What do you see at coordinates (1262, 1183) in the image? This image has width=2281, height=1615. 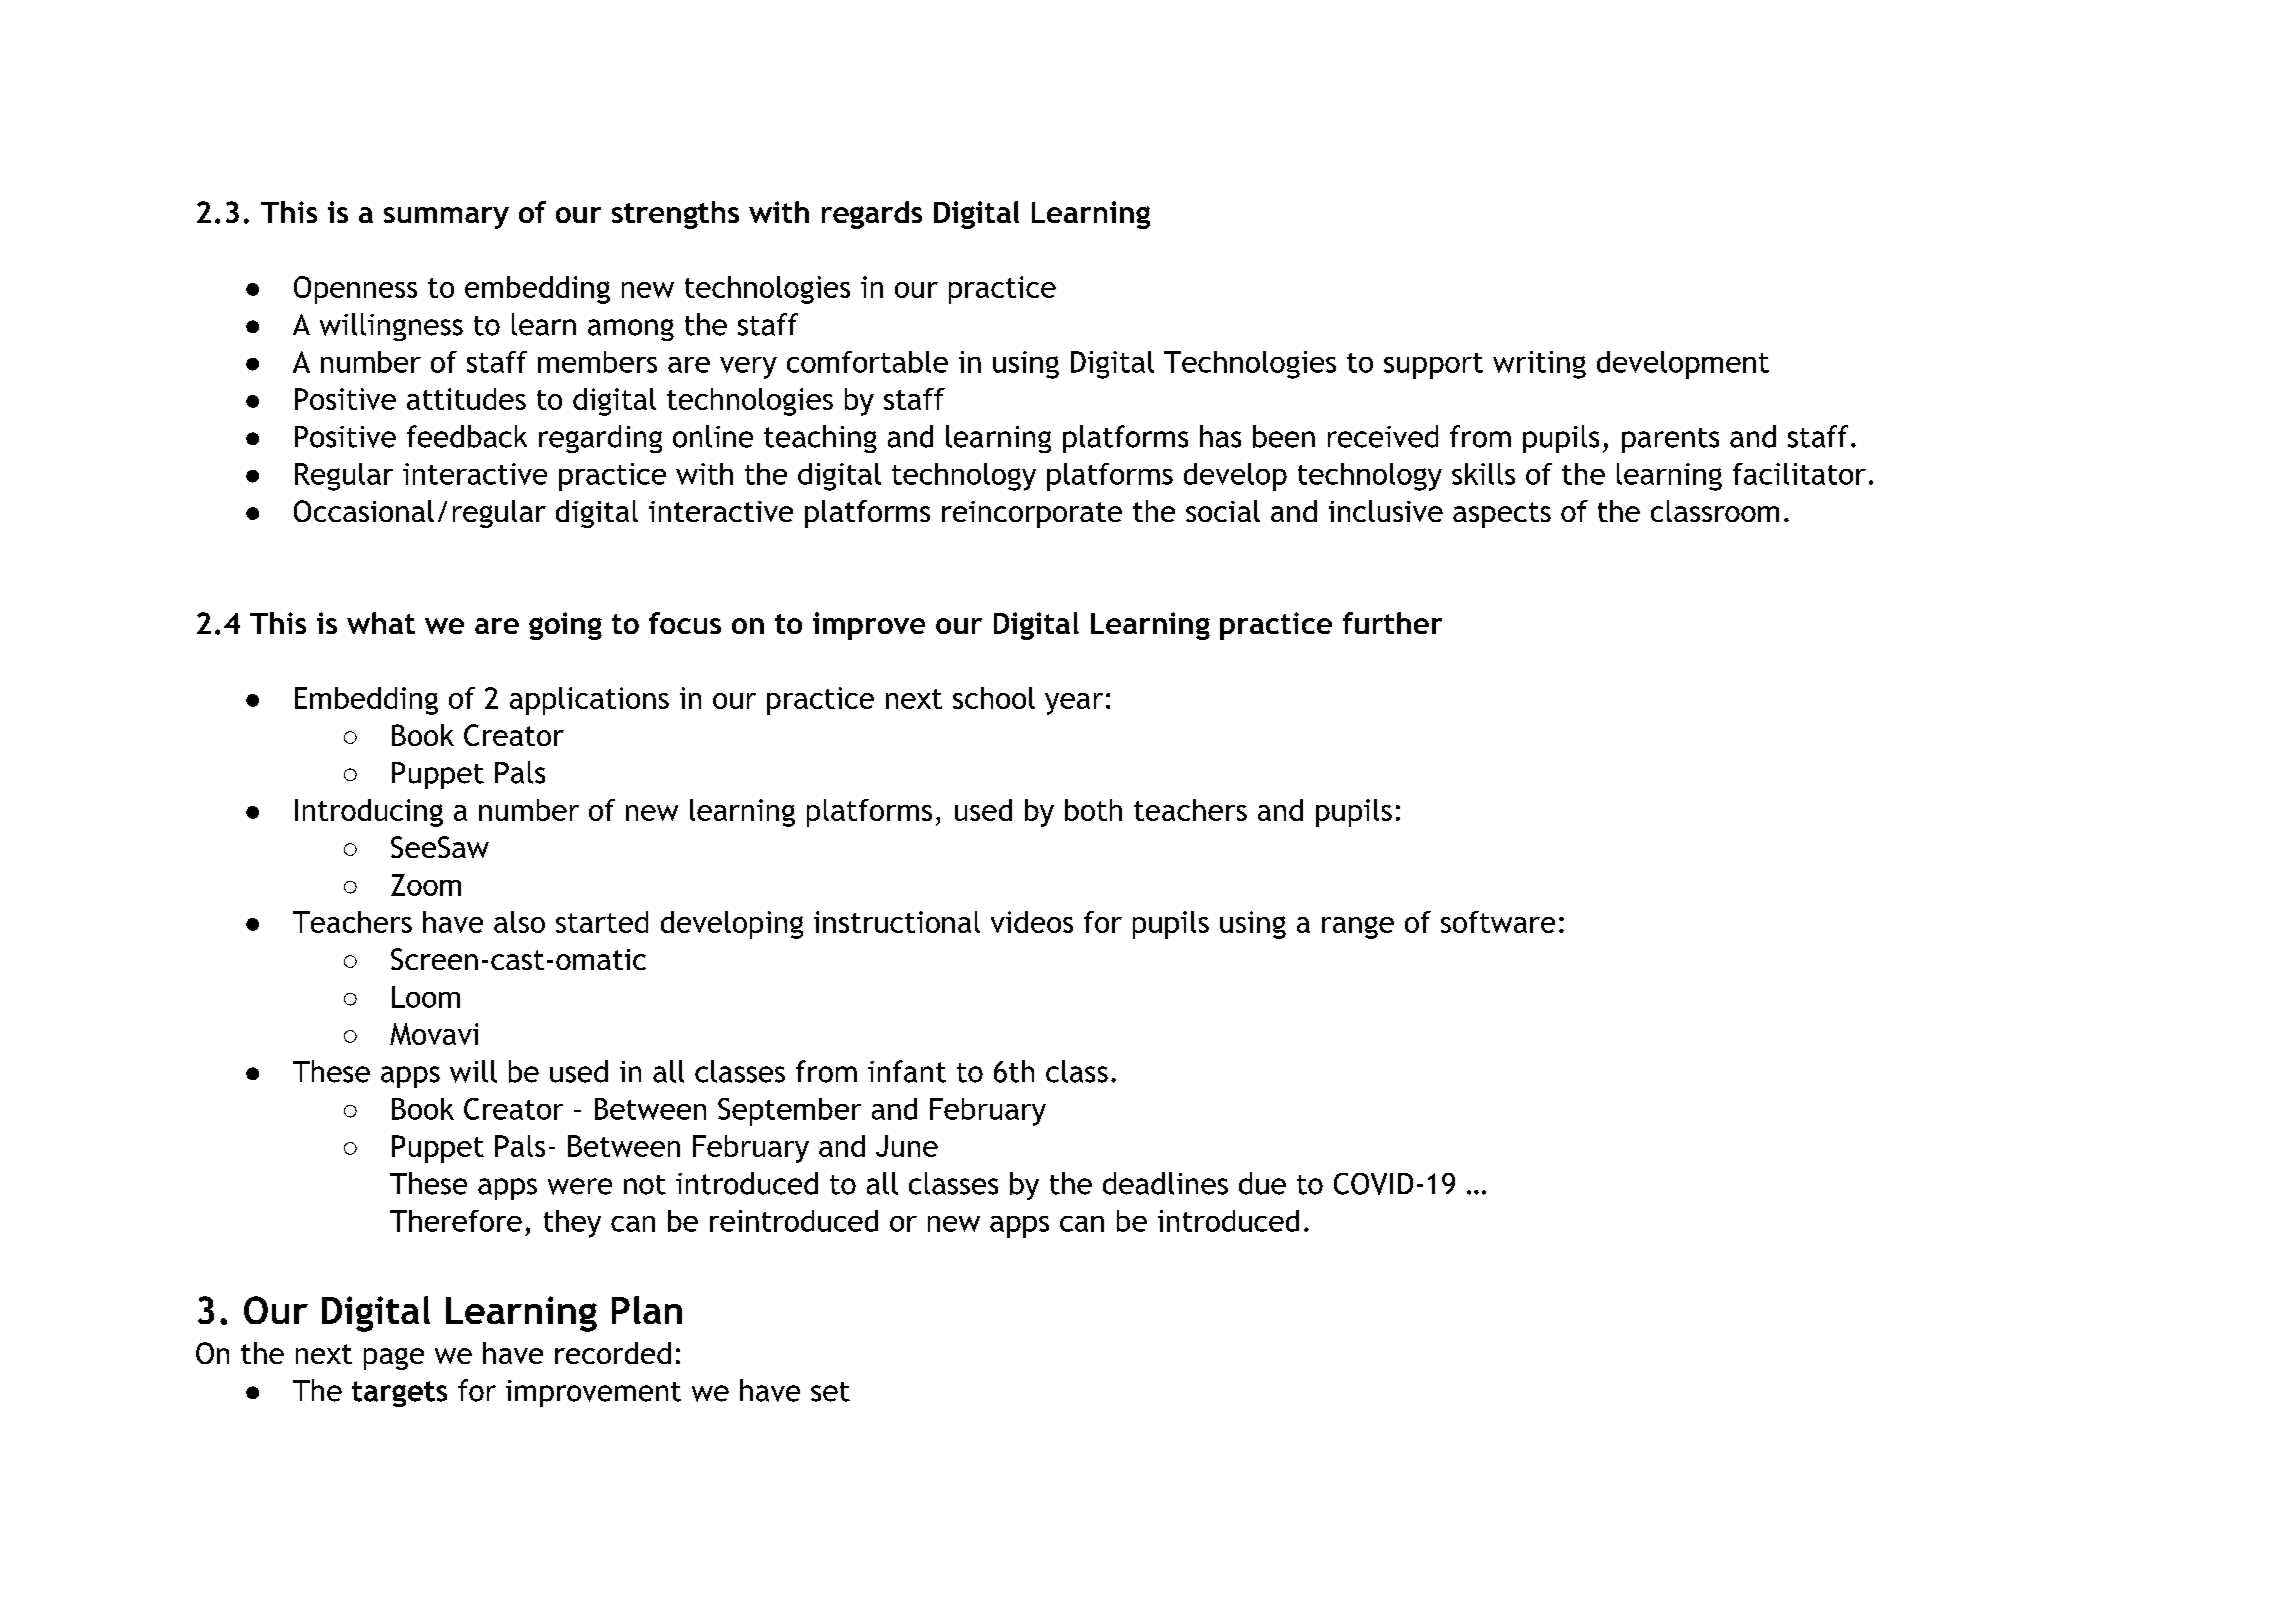 I see `due` at bounding box center [1262, 1183].
